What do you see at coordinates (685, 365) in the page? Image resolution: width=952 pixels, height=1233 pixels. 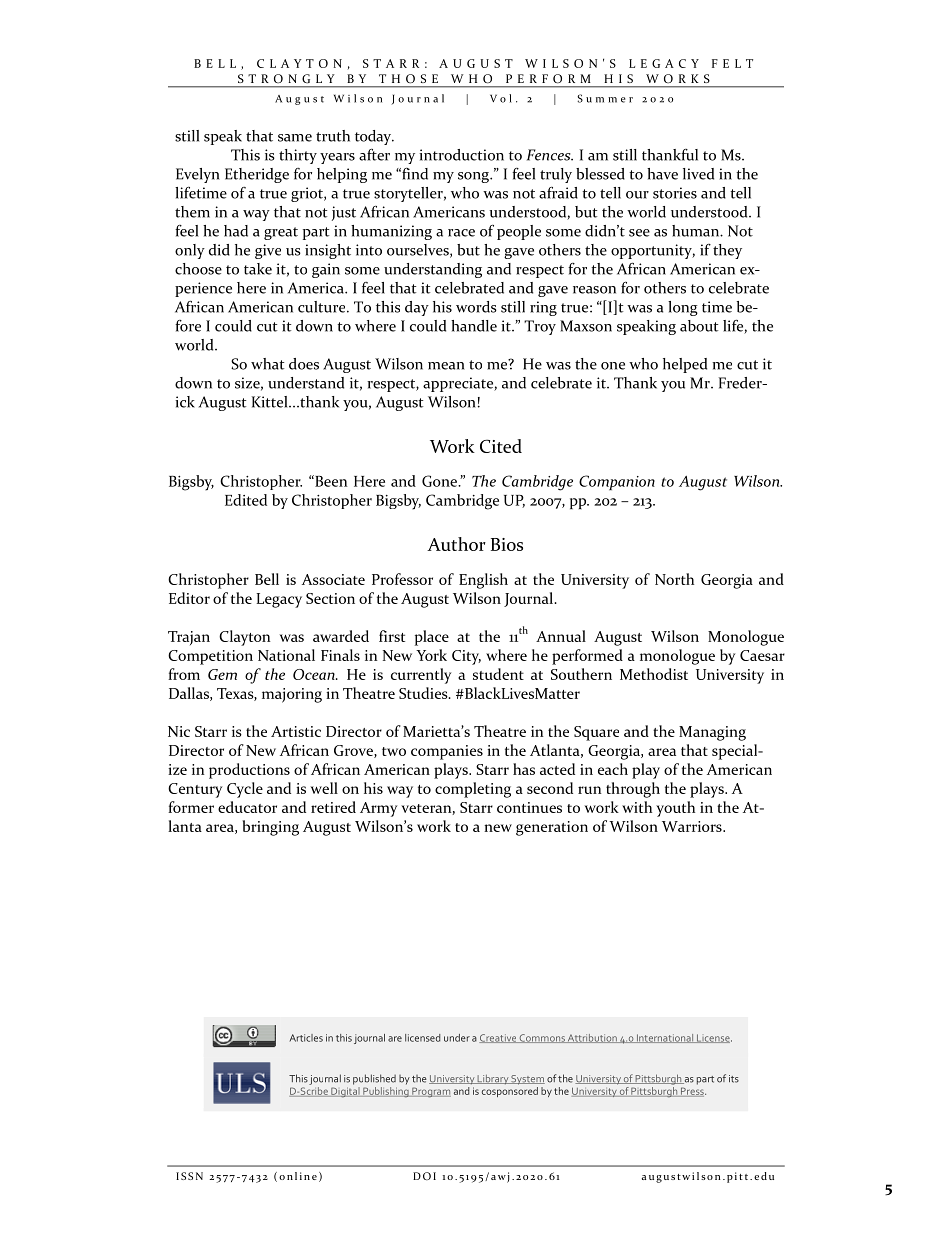 I see `helped` at bounding box center [685, 365].
